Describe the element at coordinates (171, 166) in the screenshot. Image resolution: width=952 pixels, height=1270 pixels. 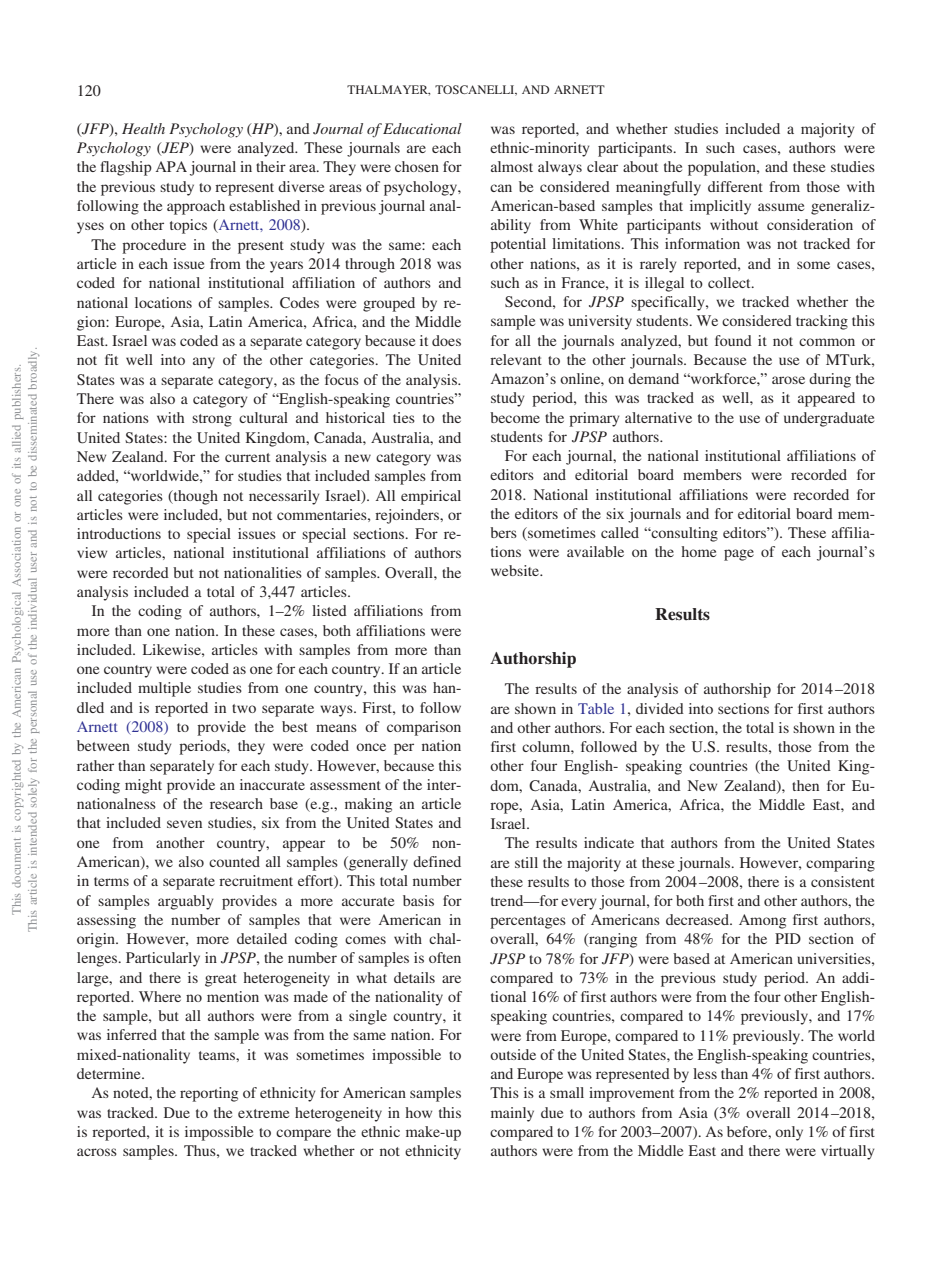
I see `APA` at that location.
